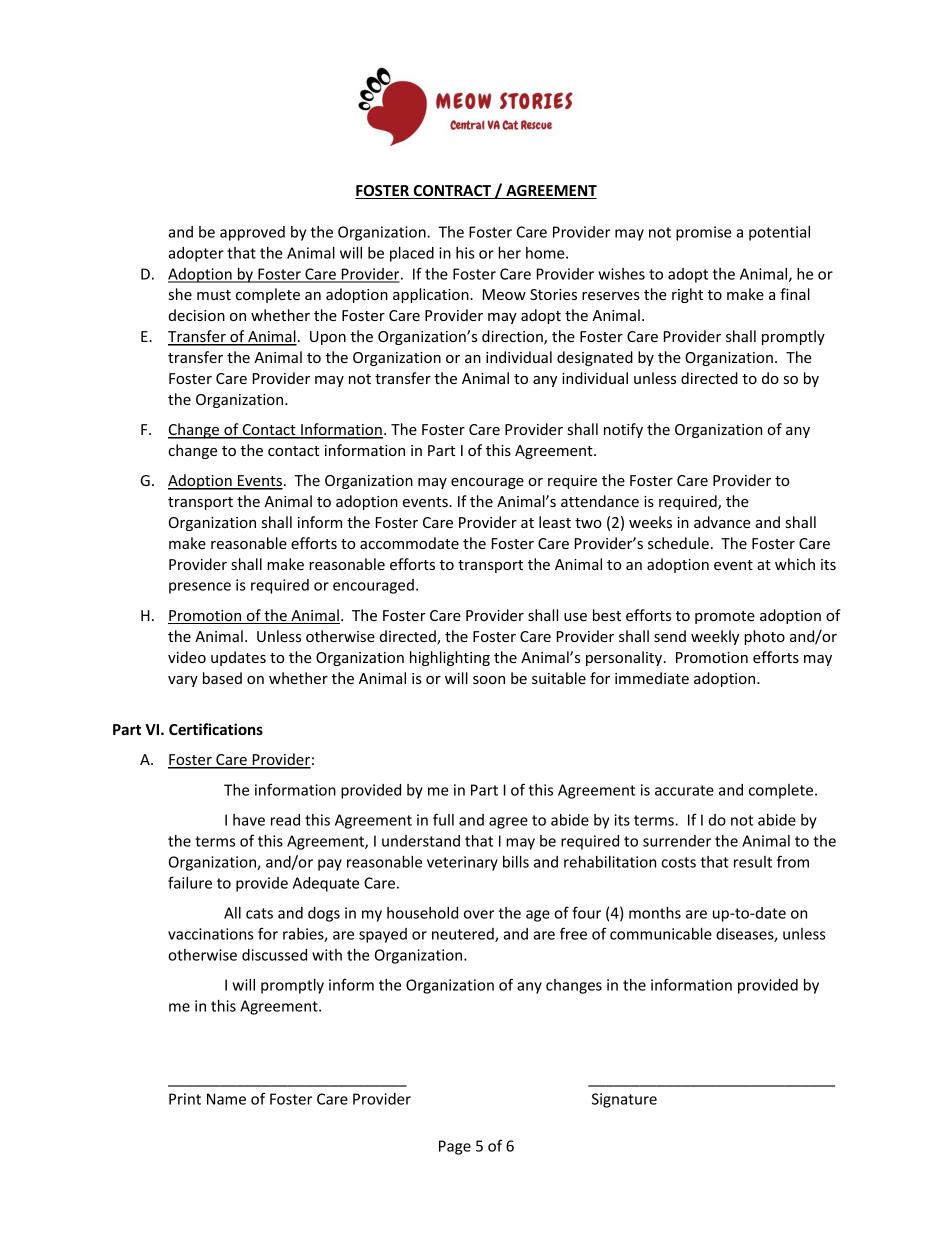  Describe the element at coordinates (200, 588) in the page. I see `presence` at that location.
